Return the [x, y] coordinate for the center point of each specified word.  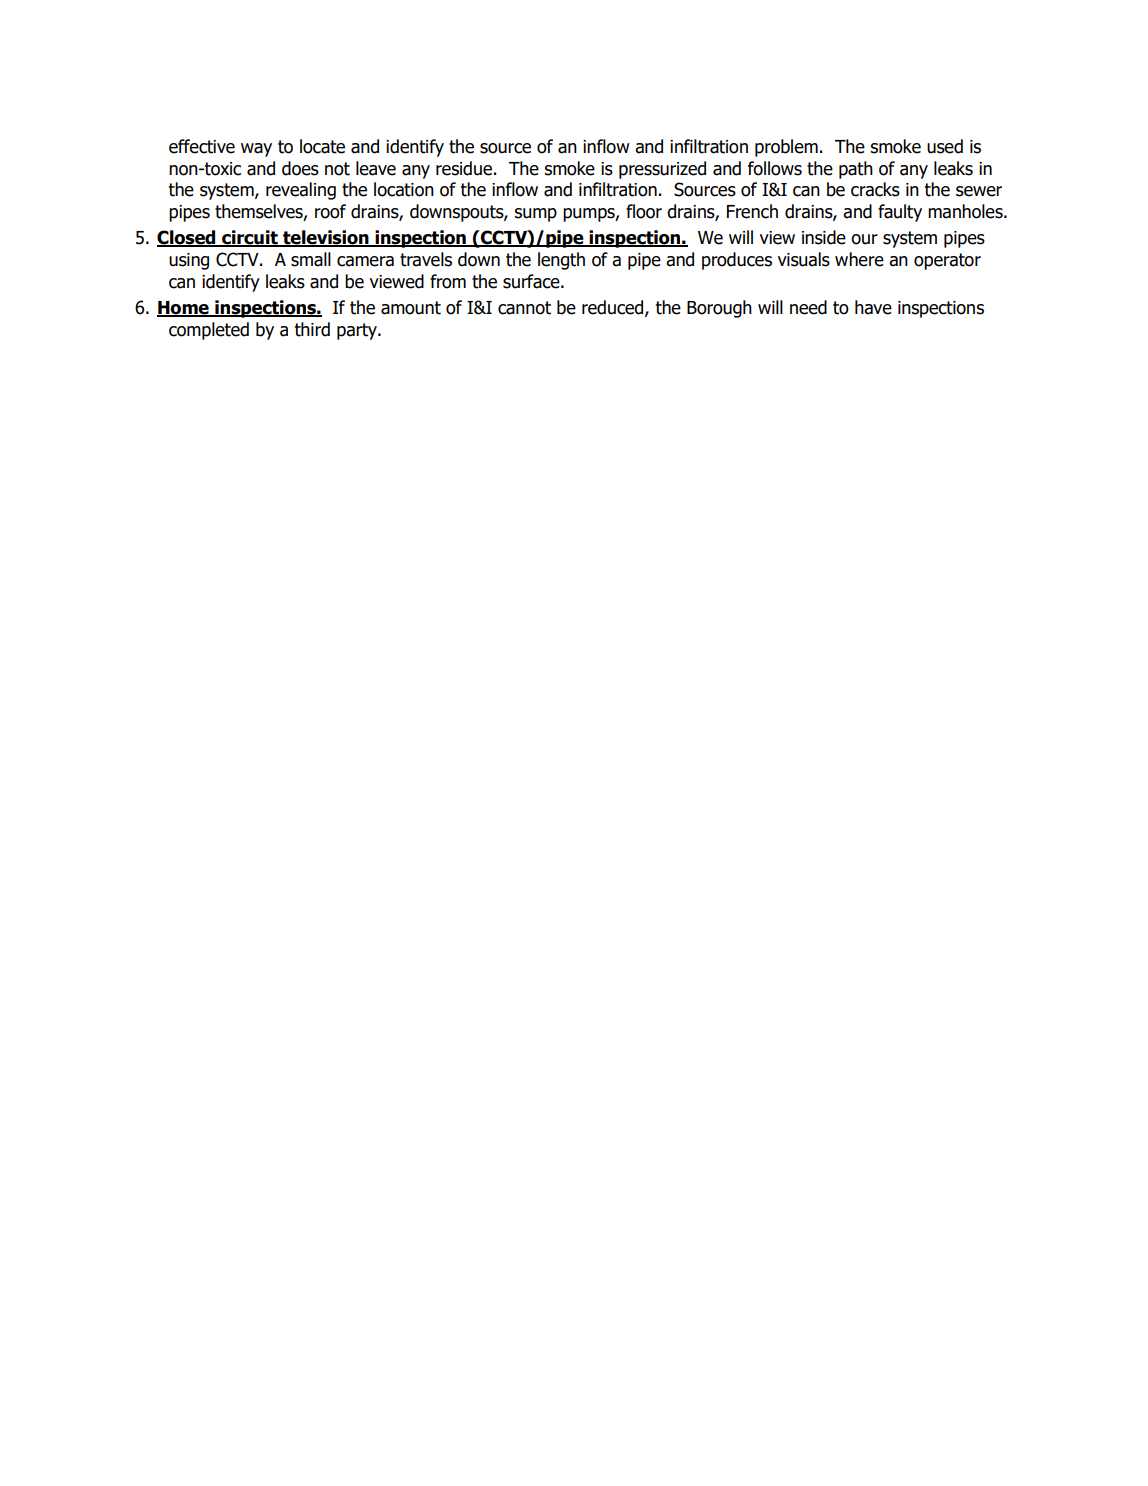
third [312, 329]
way [256, 150]
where [859, 259]
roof [330, 211]
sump [535, 215]
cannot [524, 308]
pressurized [662, 170]
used [945, 146]
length [561, 261]
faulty [900, 213]
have [873, 307]
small [311, 259]
